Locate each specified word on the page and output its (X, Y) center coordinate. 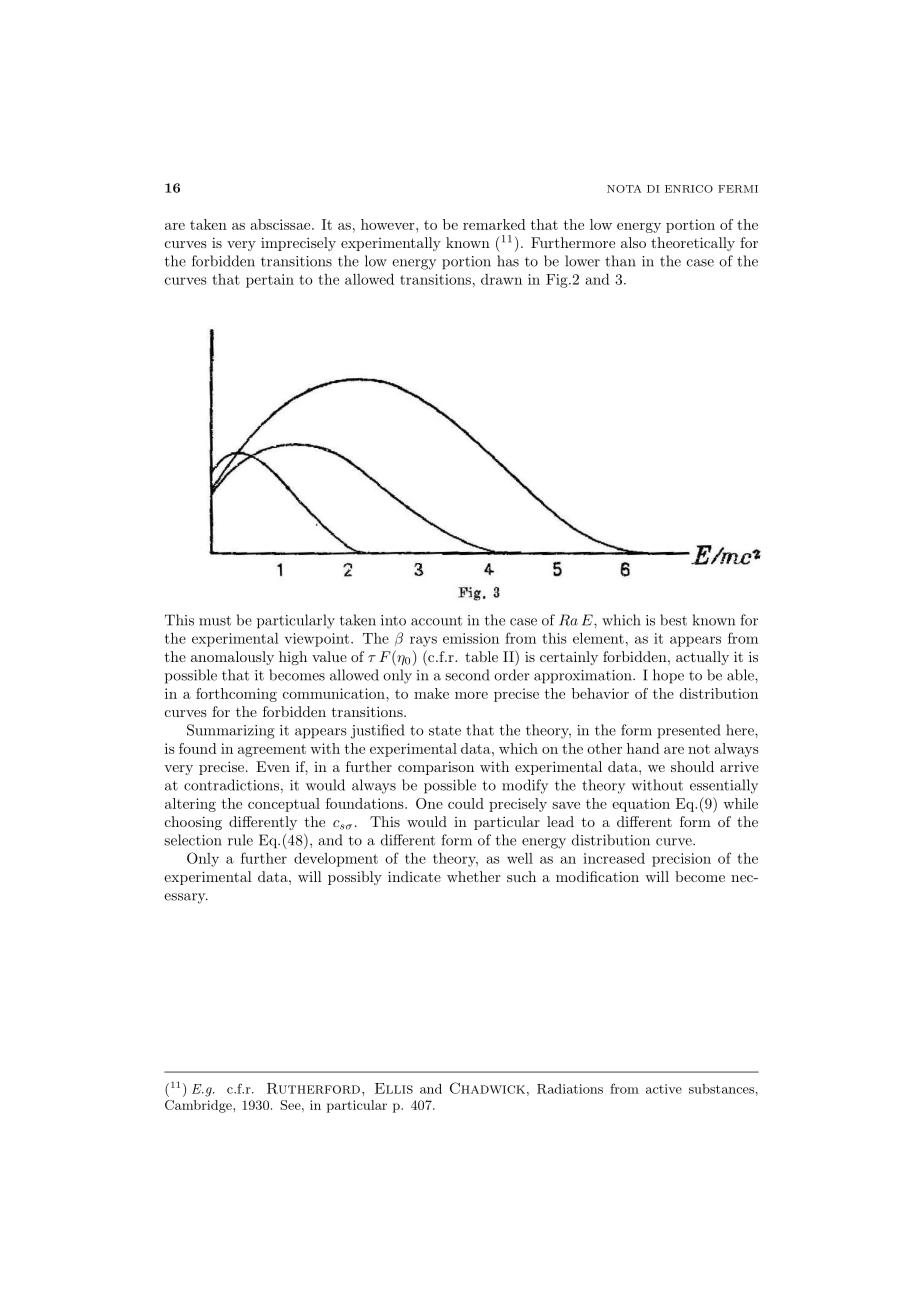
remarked (494, 224)
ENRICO (689, 189)
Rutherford (313, 1088)
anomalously (232, 658)
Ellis (394, 1088)
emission (471, 638)
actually (702, 658)
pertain (270, 281)
